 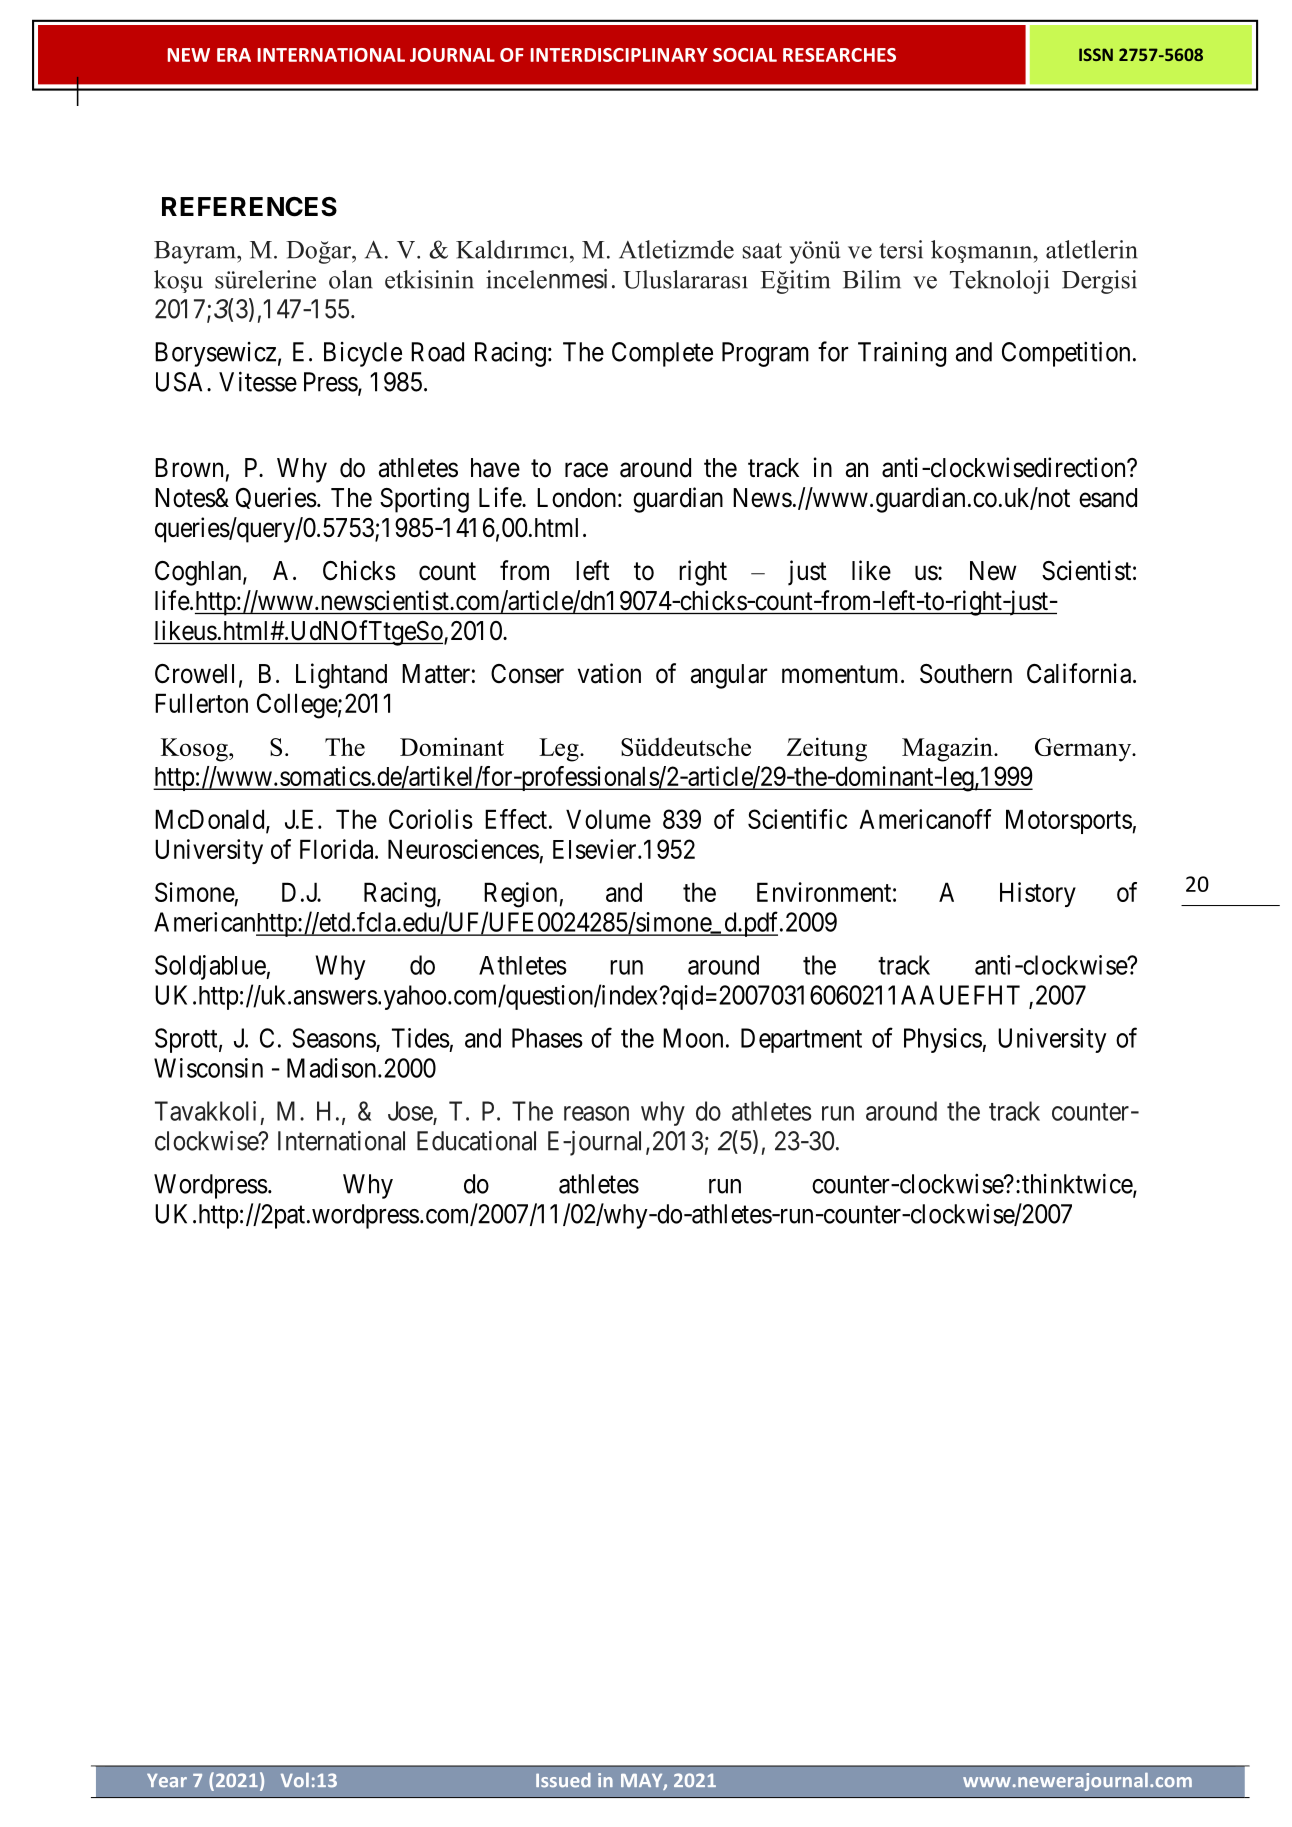 What do you see at coordinates (608, 819) in the screenshot?
I see `Volume` at bounding box center [608, 819].
